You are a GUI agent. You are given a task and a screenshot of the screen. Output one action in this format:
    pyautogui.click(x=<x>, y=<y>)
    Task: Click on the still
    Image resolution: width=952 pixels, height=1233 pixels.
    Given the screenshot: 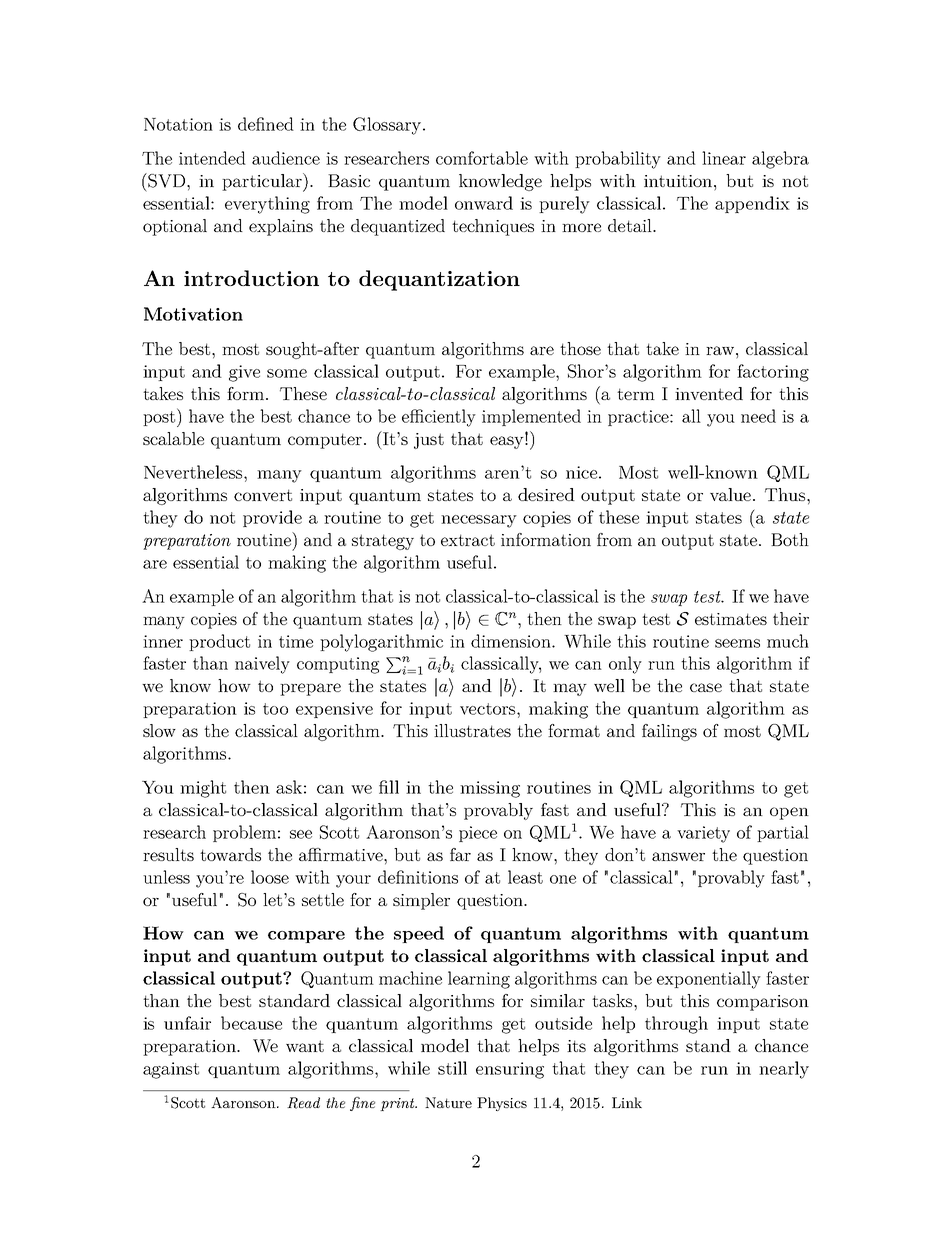 What is the action you would take?
    pyautogui.click(x=452, y=1068)
